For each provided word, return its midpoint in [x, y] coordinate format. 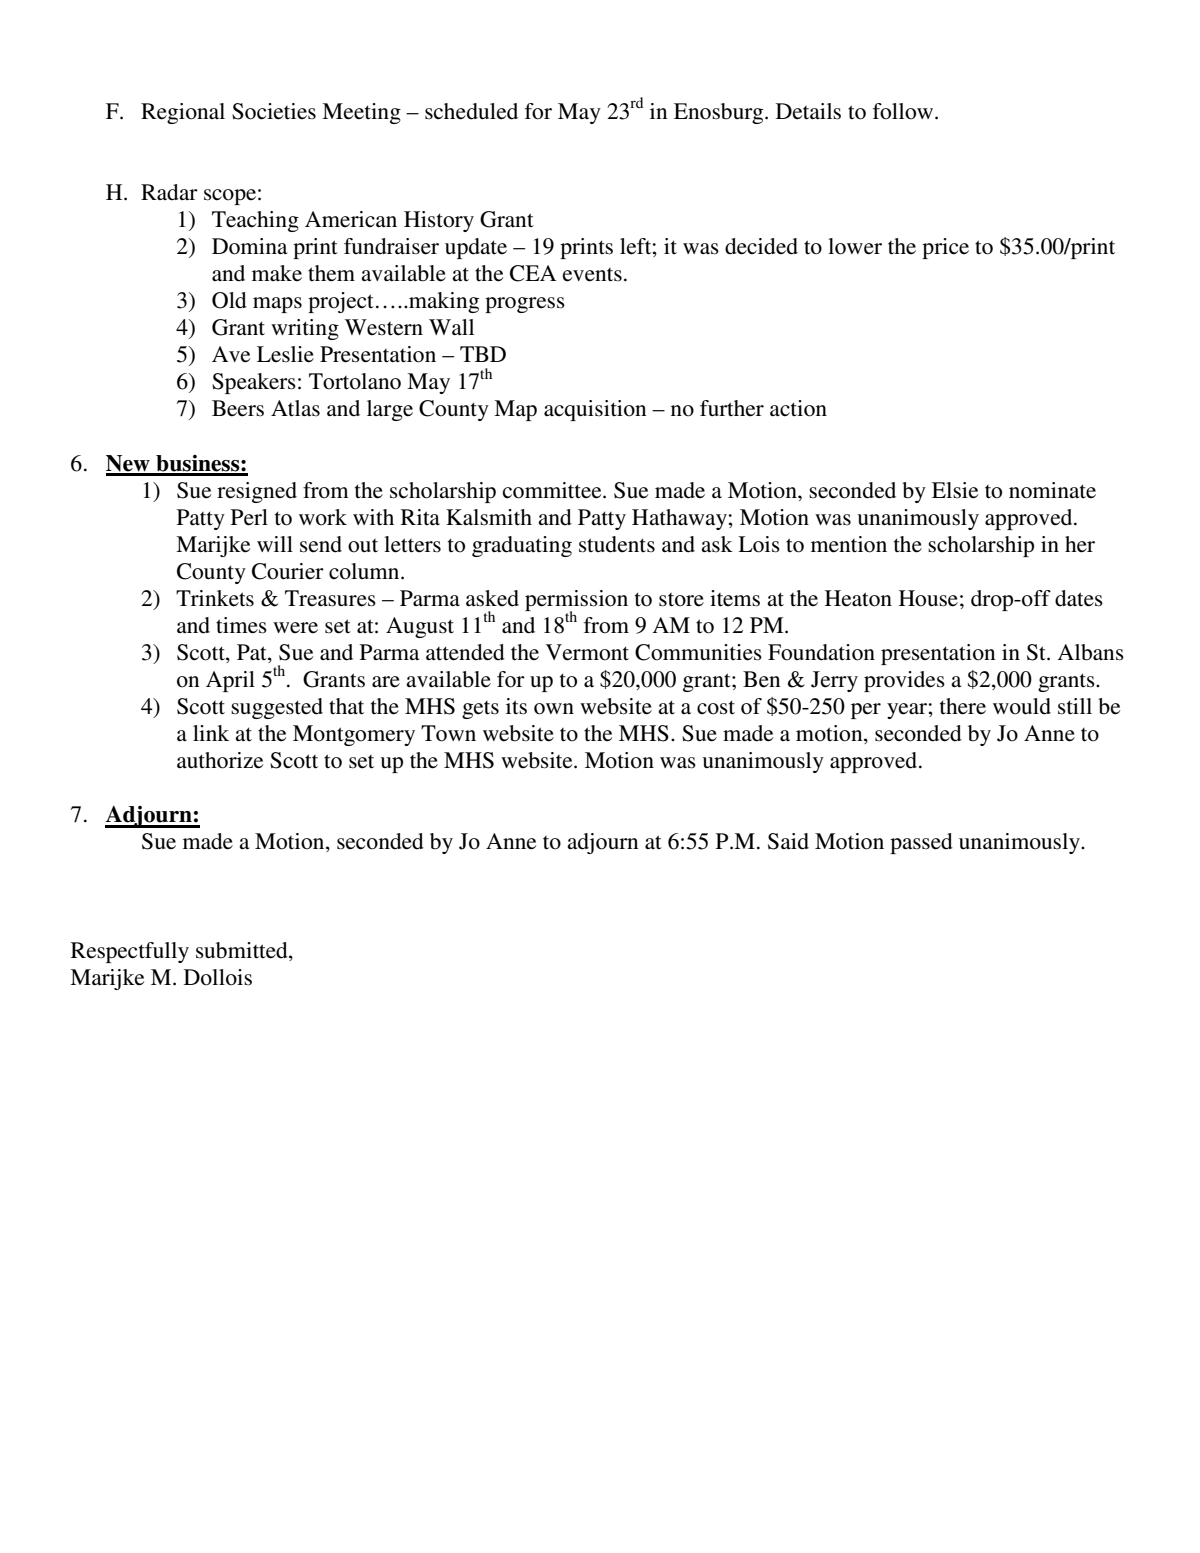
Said [788, 841]
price [945, 248]
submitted [243, 950]
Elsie [955, 490]
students [617, 544]
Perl [249, 517]
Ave [231, 354]
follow [904, 111]
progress [525, 305]
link [211, 733]
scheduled [471, 111]
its [516, 706]
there [963, 706]
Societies [274, 111]
